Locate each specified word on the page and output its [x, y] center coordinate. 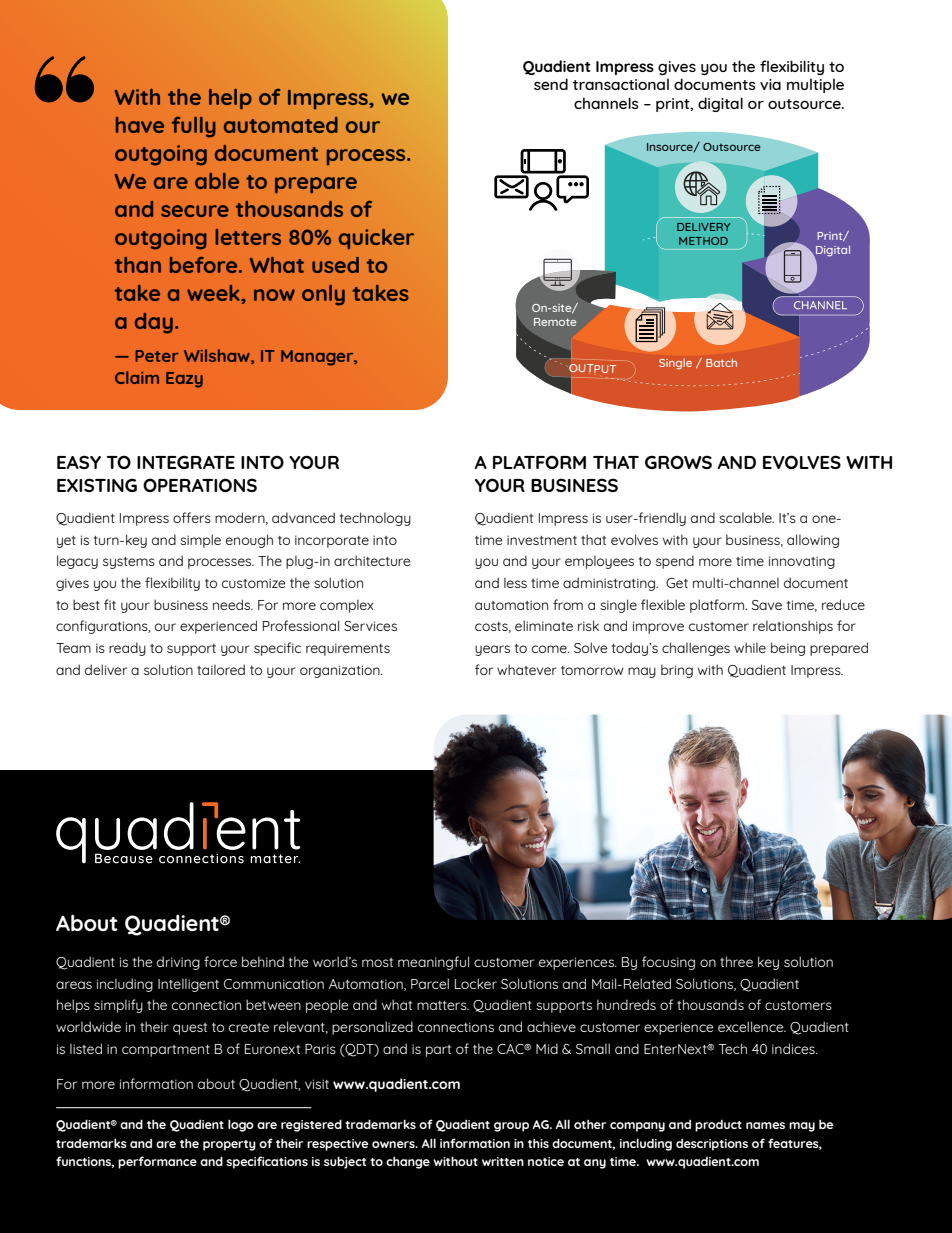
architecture [372, 560]
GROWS [678, 462]
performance [157, 1162]
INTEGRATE [186, 462]
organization [341, 671]
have [140, 125]
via [770, 84]
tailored [221, 669]
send [551, 84]
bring [677, 671]
